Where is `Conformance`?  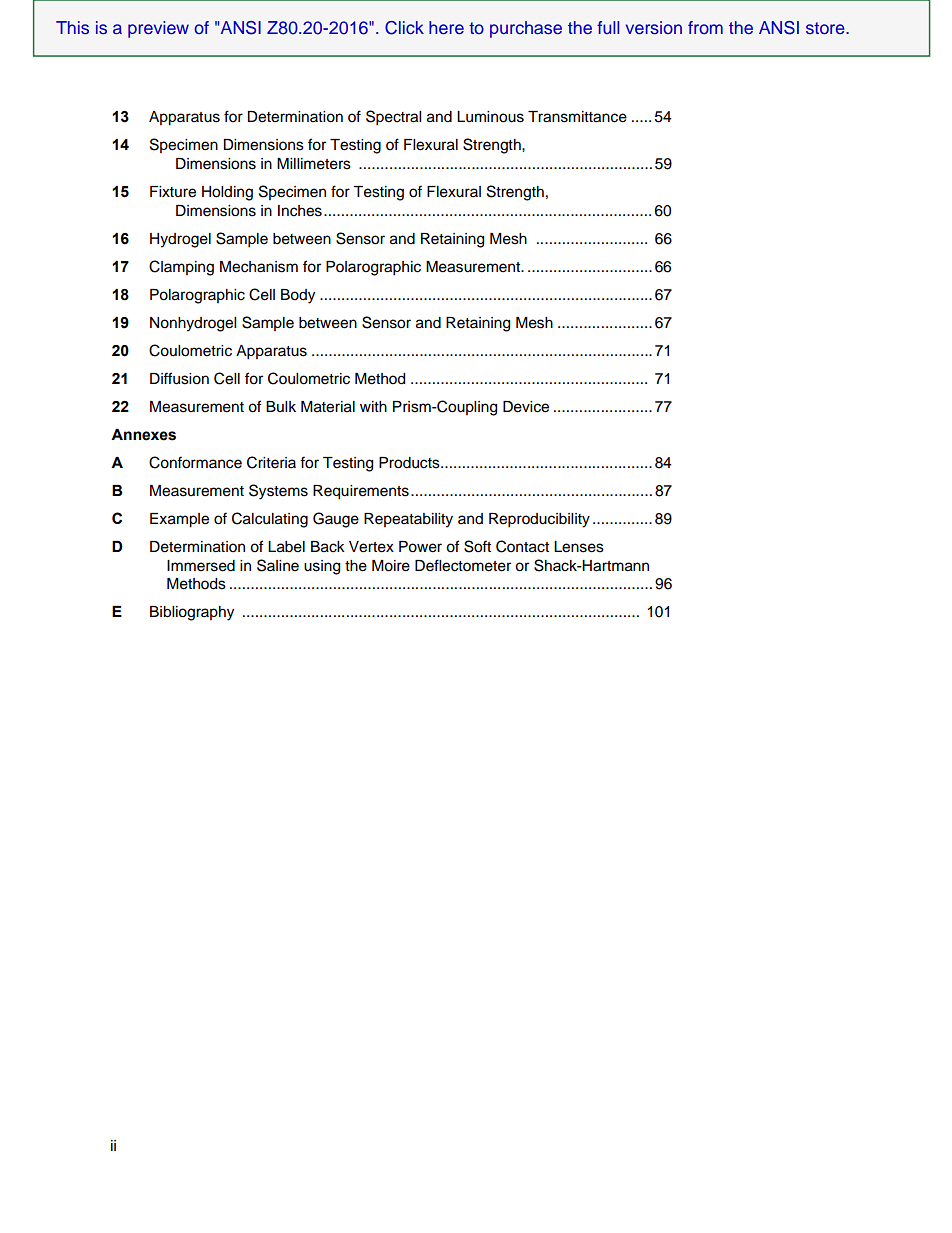
Conformance is located at coordinates (195, 462).
